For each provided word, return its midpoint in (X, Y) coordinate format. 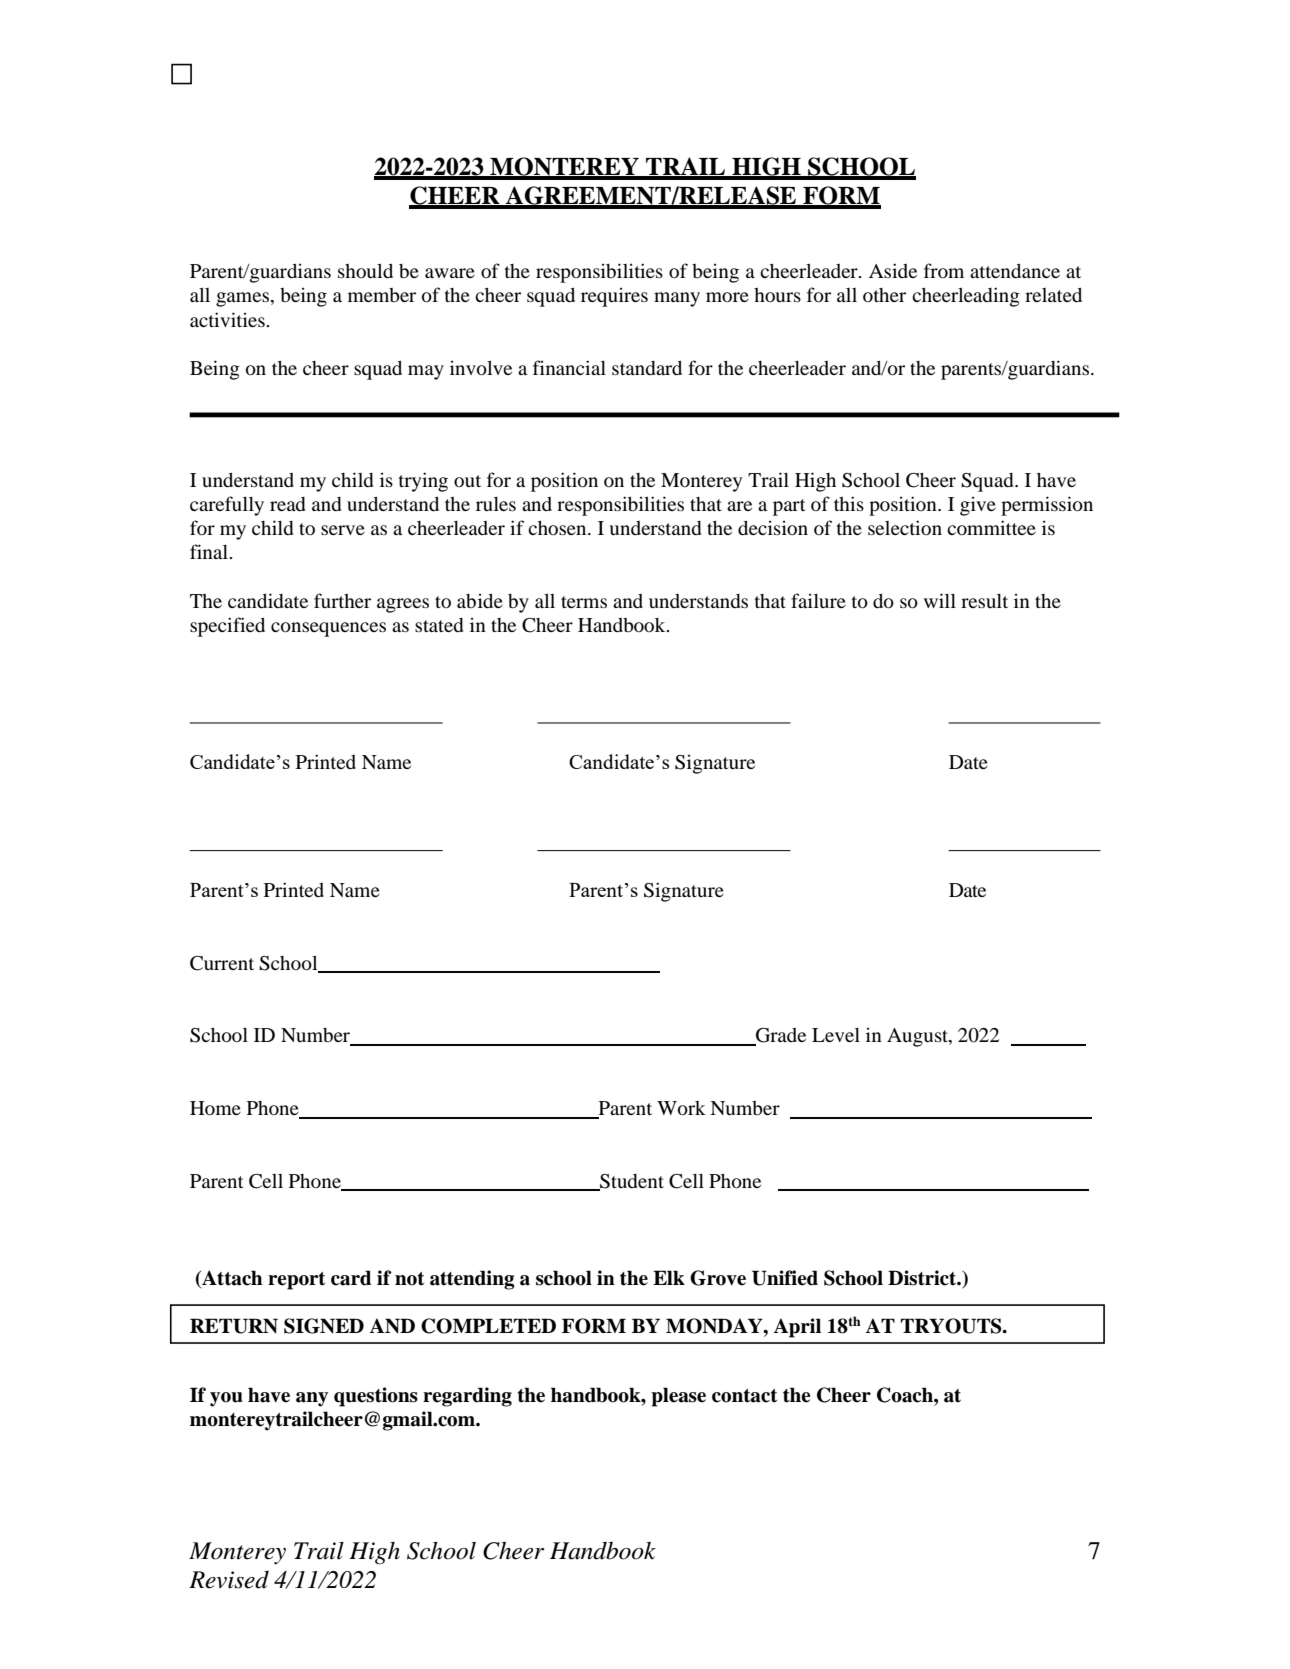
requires (614, 297)
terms (584, 602)
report (296, 1281)
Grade (780, 1036)
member (382, 295)
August (918, 1037)
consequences (328, 629)
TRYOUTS (952, 1326)
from (944, 270)
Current (222, 963)
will (940, 600)
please (678, 1397)
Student (631, 1182)
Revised (229, 1580)
